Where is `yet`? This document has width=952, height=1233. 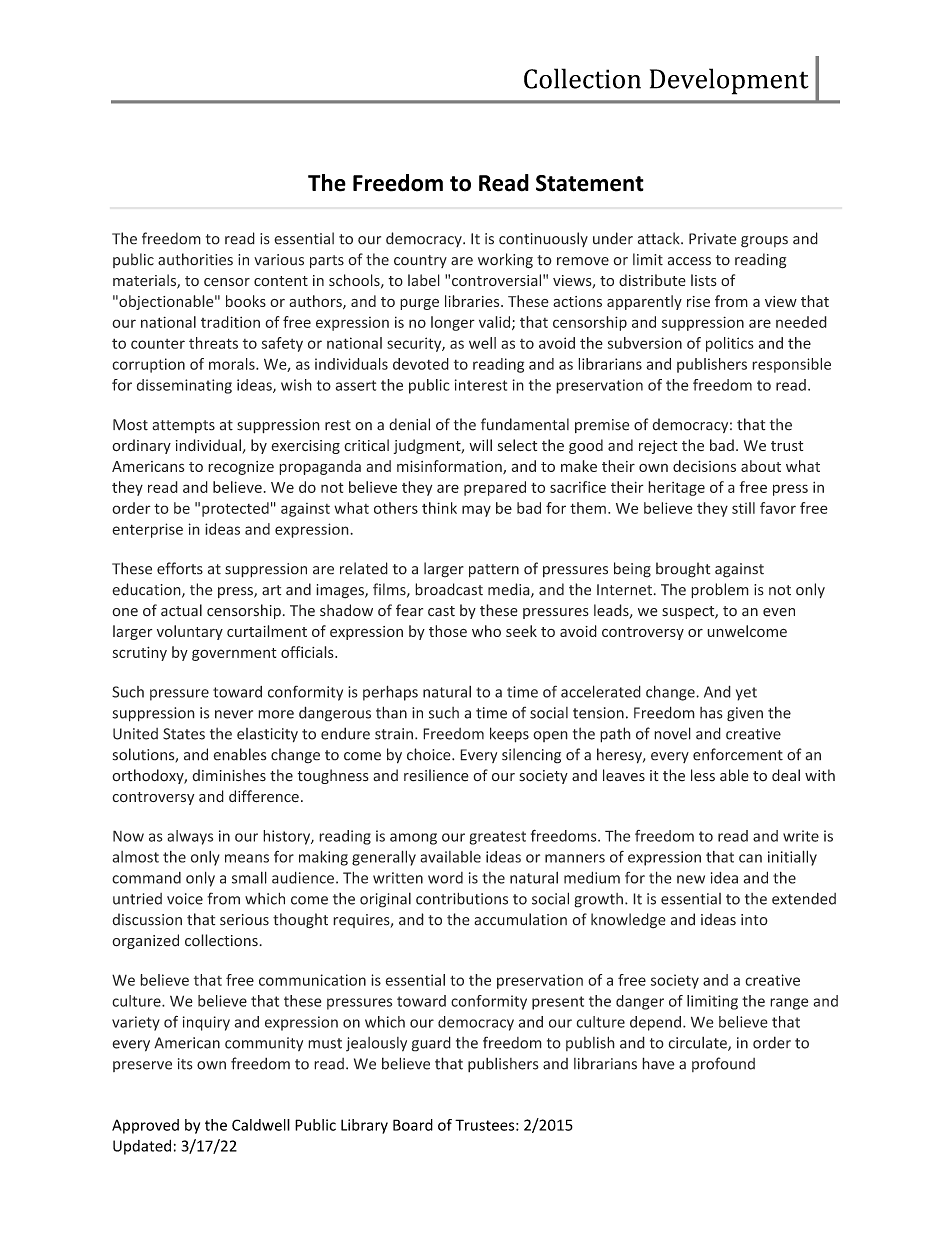
yet is located at coordinates (746, 694).
